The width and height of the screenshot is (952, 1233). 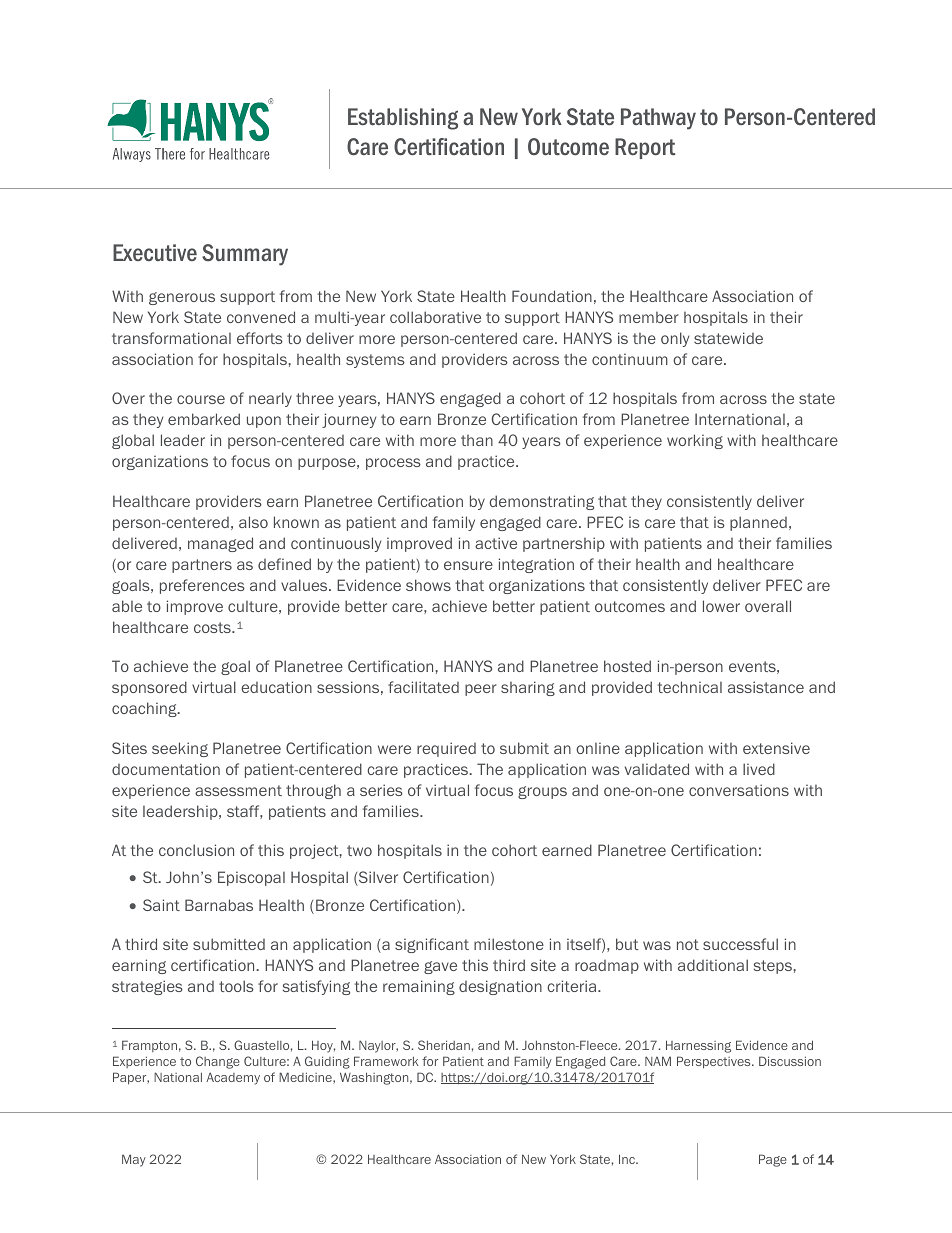 I want to click on only, so click(x=675, y=339).
